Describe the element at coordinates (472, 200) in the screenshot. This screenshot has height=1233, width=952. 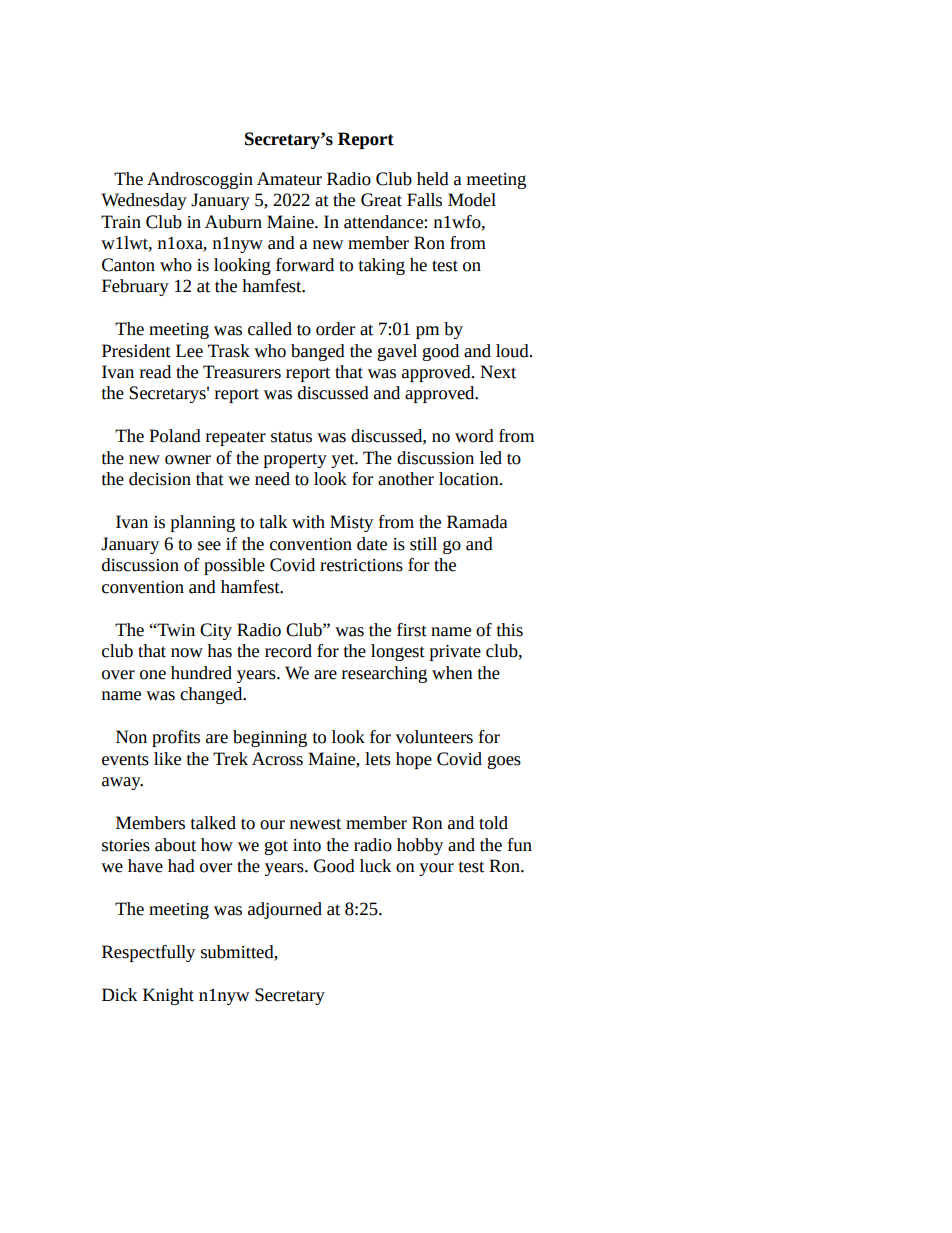
I see `Model` at that location.
